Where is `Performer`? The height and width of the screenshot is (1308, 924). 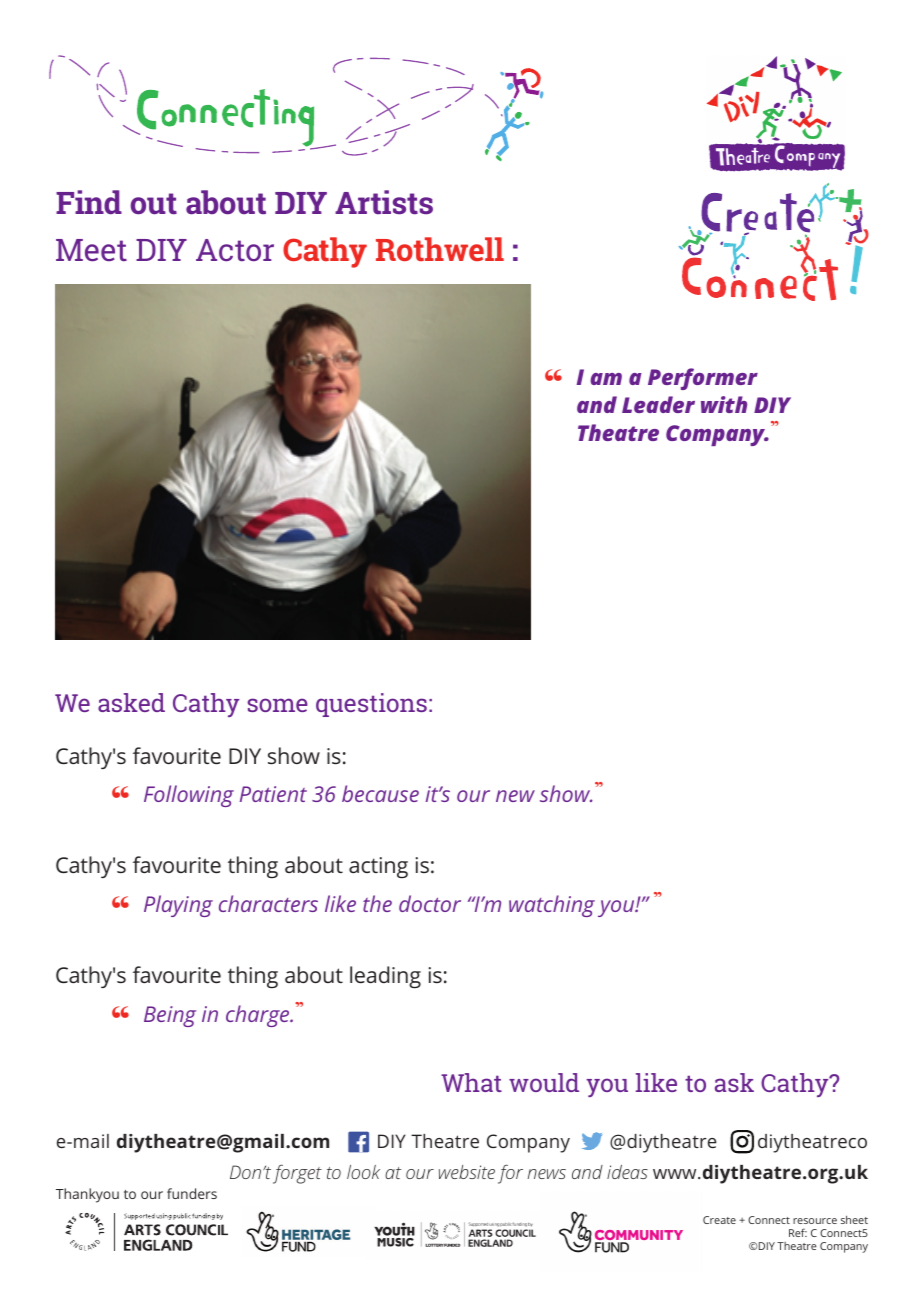
Performer is located at coordinates (703, 379).
